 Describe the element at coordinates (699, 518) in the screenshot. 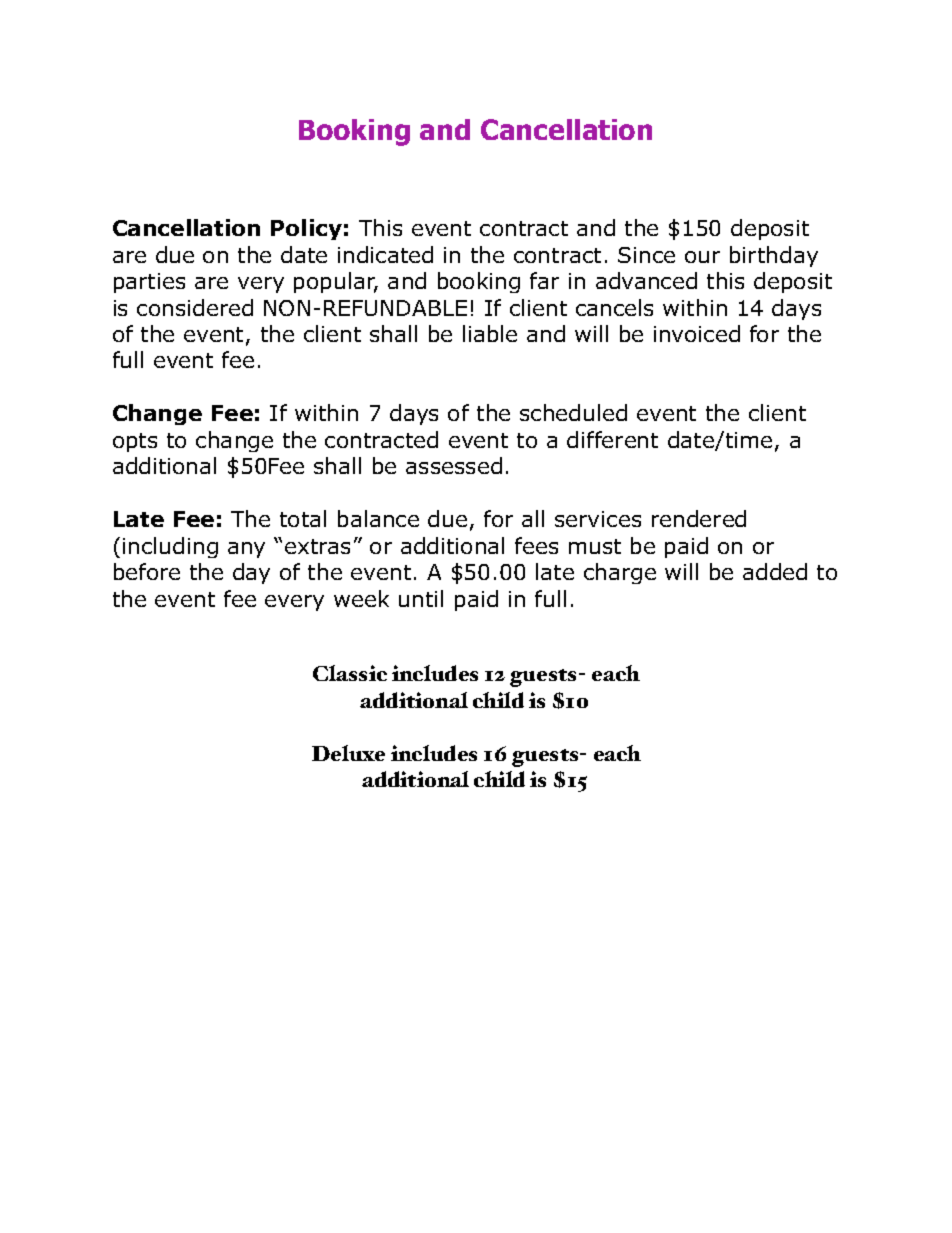

I see `rendered` at that location.
